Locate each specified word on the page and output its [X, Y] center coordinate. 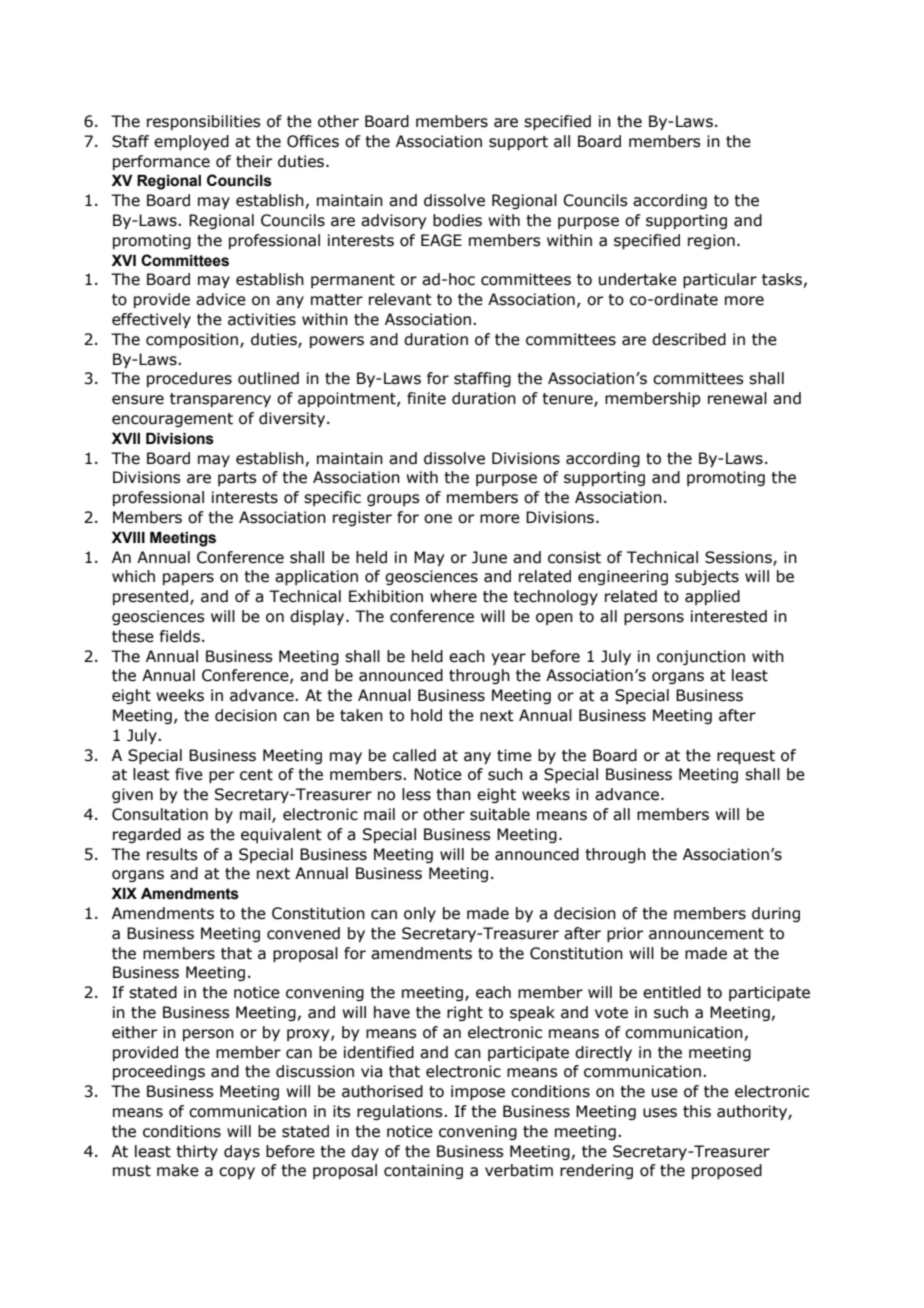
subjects [707, 577]
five [189, 774]
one [438, 519]
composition [192, 340]
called [414, 755]
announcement [706, 934]
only [420, 914]
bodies [457, 220]
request [746, 757]
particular [720, 280]
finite [426, 398]
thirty [197, 1152]
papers [188, 579]
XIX [124, 893]
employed [191, 142]
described [689, 339]
